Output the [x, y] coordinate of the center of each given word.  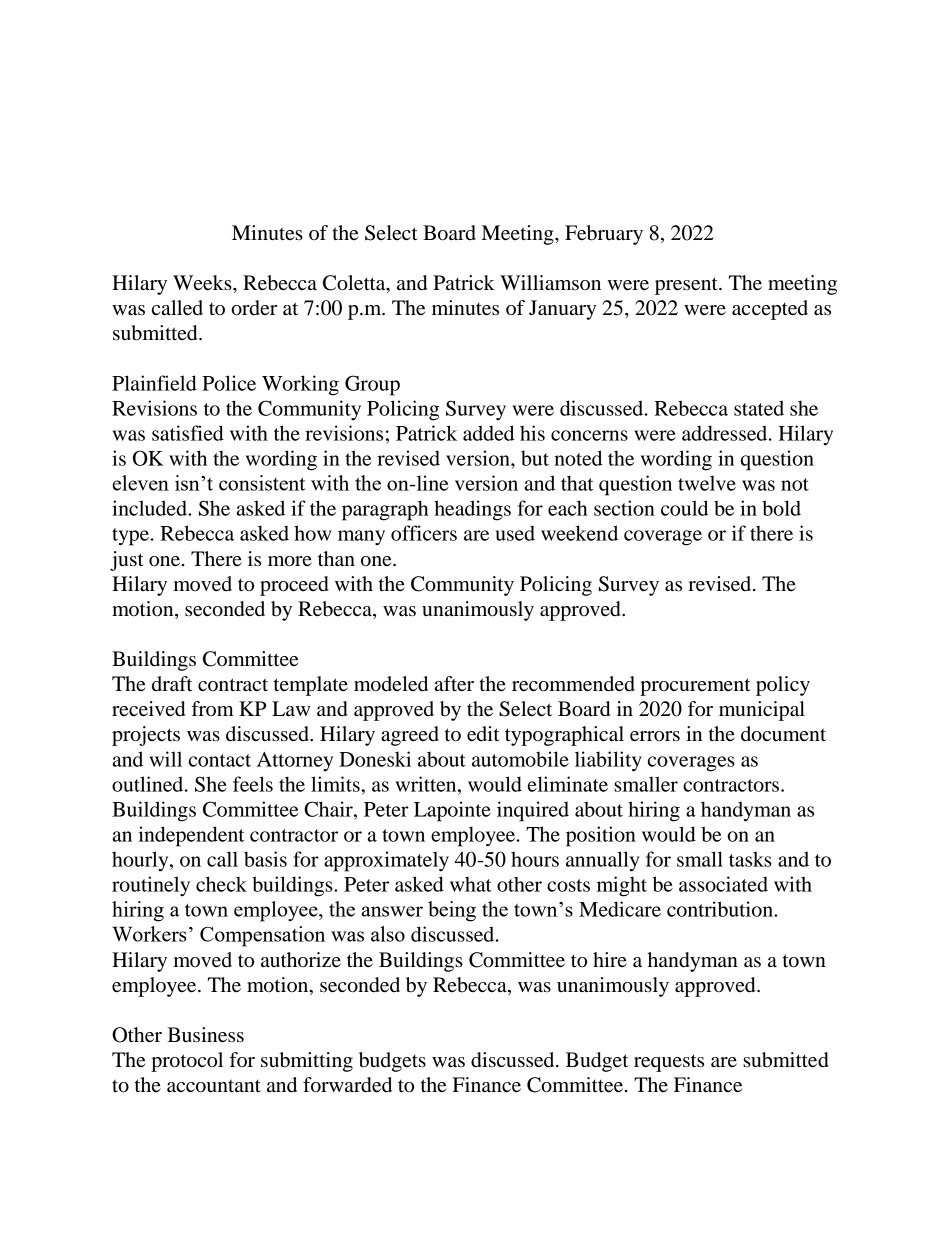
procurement [695, 687]
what [471, 884]
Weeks [203, 283]
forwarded [347, 1085]
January [562, 310]
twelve [707, 483]
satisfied [188, 433]
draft [172, 684]
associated [723, 884]
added [488, 433]
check [221, 884]
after [454, 684]
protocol [187, 1062]
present [687, 286]
